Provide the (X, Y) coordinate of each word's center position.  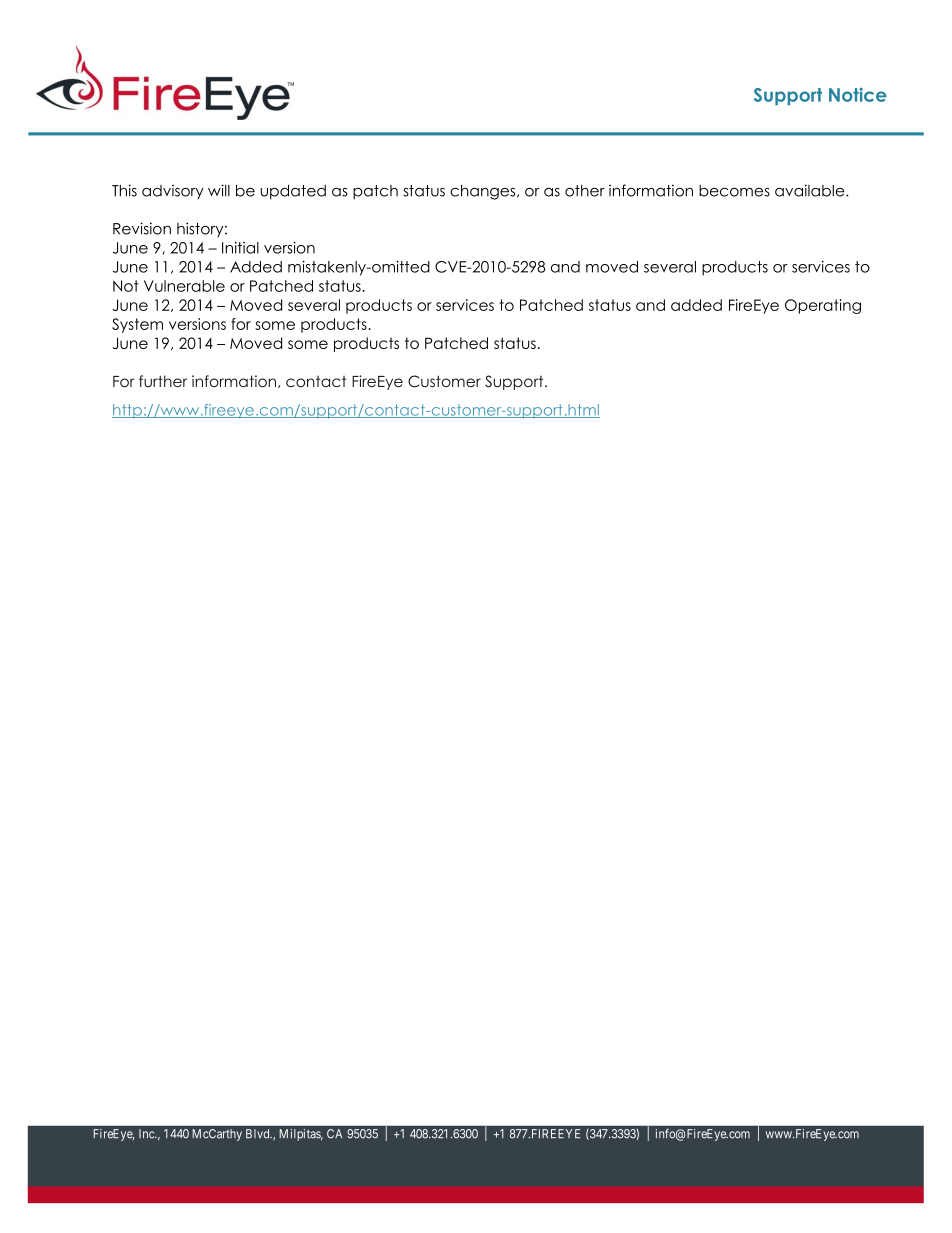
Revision (142, 228)
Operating (823, 306)
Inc (147, 1134)
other (585, 191)
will (219, 190)
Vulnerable (184, 286)
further (163, 381)
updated (293, 192)
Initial (240, 248)
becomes (734, 191)
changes (484, 192)
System (137, 325)
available (811, 190)
